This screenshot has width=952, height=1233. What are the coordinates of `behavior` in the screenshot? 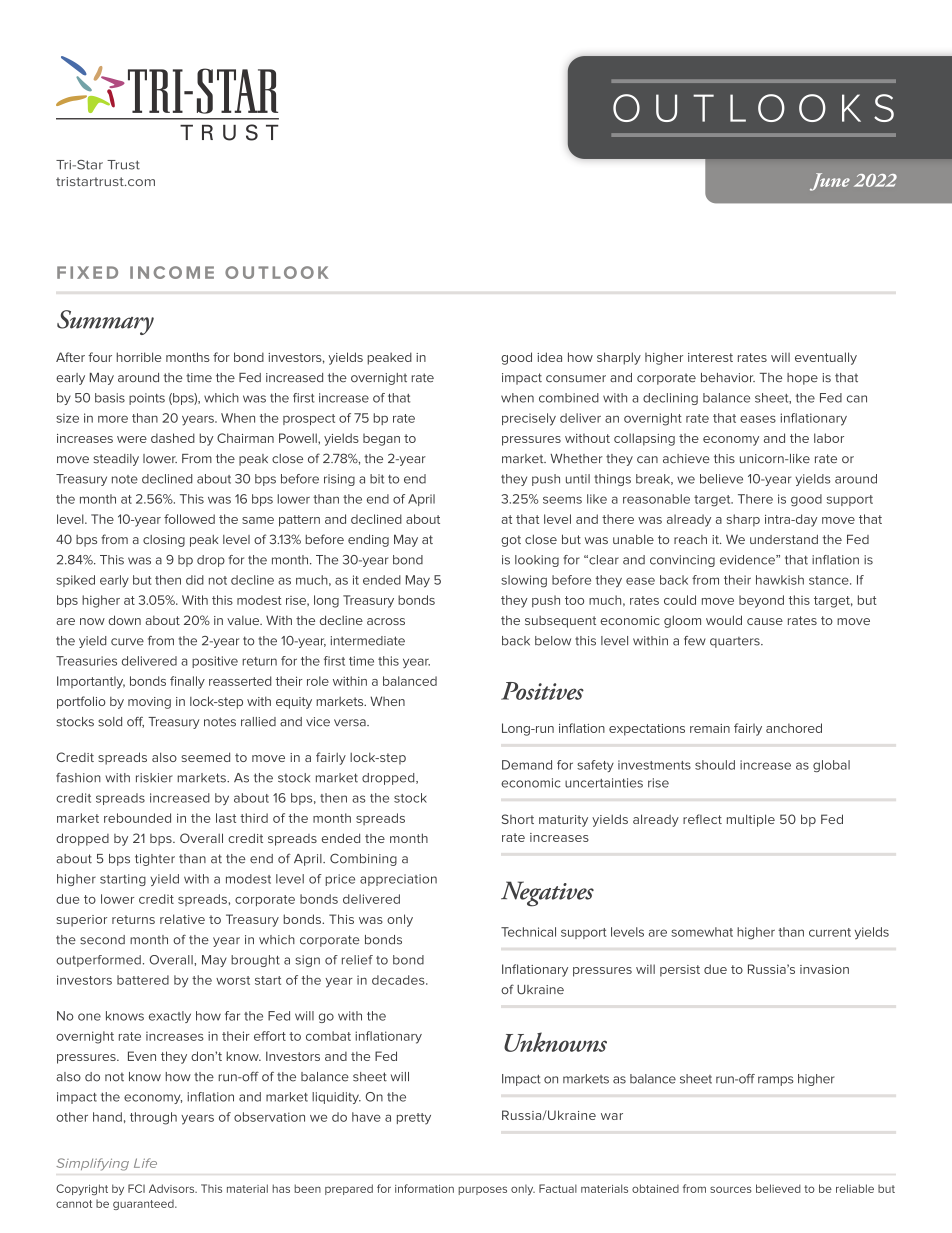 It's located at (728, 378).
